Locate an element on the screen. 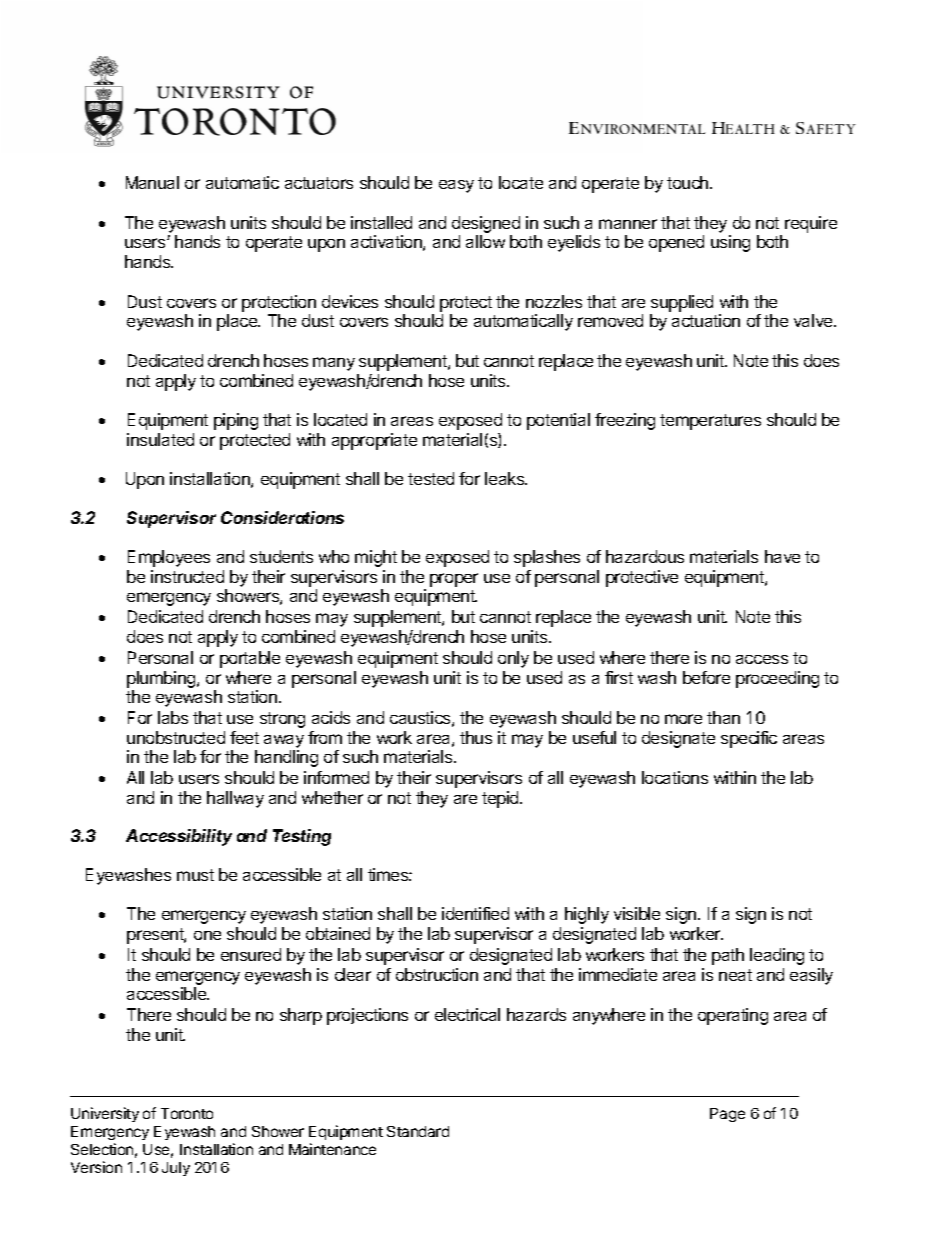 This screenshot has height=1233, width=952. appropriate is located at coordinates (374, 441).
